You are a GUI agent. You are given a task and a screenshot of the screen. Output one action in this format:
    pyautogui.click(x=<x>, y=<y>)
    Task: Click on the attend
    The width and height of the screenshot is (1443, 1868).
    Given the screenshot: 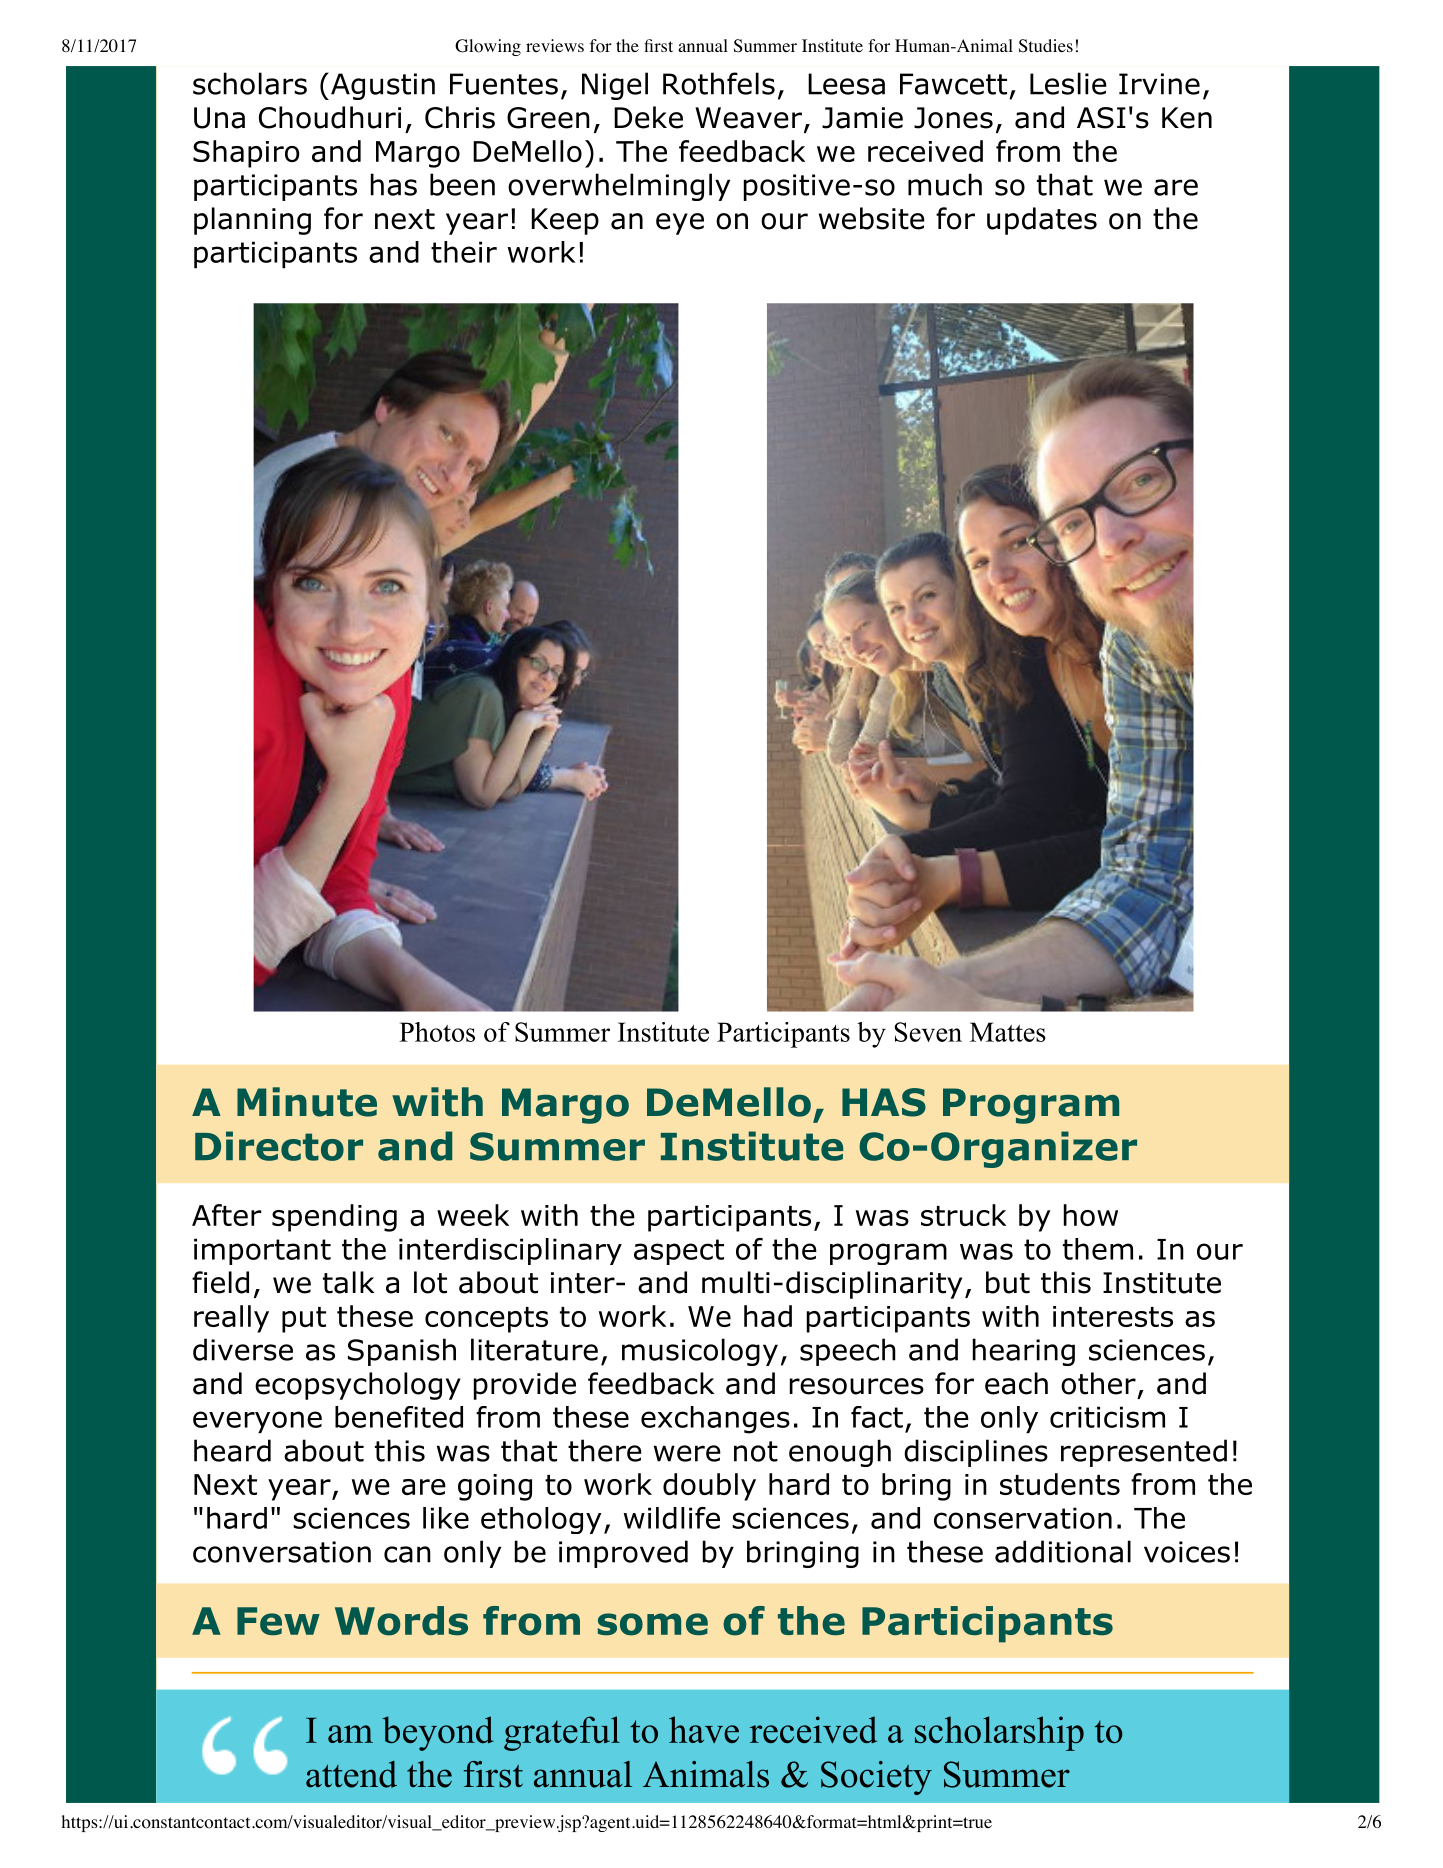 What is the action you would take?
    pyautogui.click(x=351, y=1774)
